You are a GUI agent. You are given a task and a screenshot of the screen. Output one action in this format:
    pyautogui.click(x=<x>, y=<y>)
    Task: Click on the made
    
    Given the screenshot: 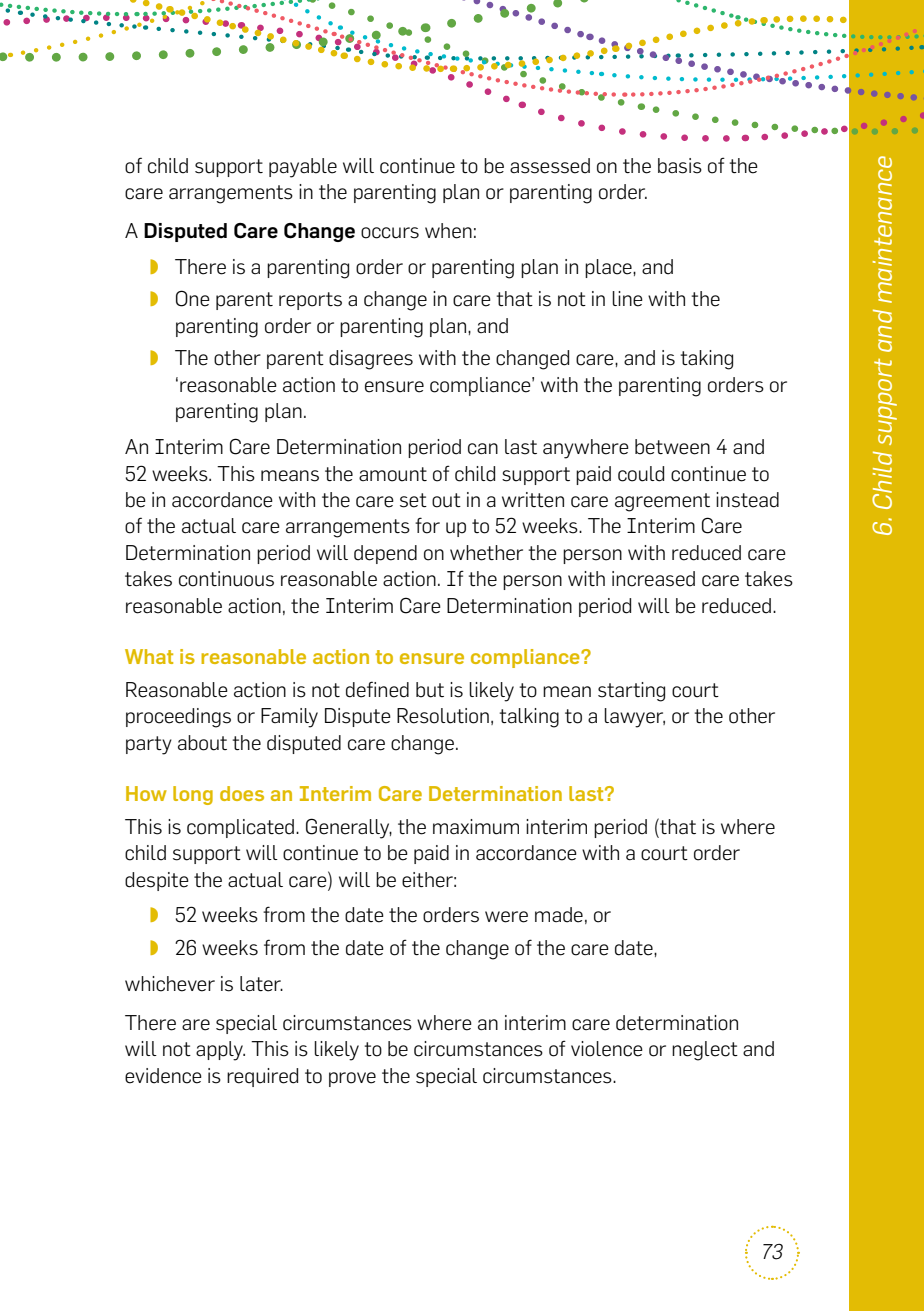 What is the action you would take?
    pyautogui.click(x=559, y=915)
